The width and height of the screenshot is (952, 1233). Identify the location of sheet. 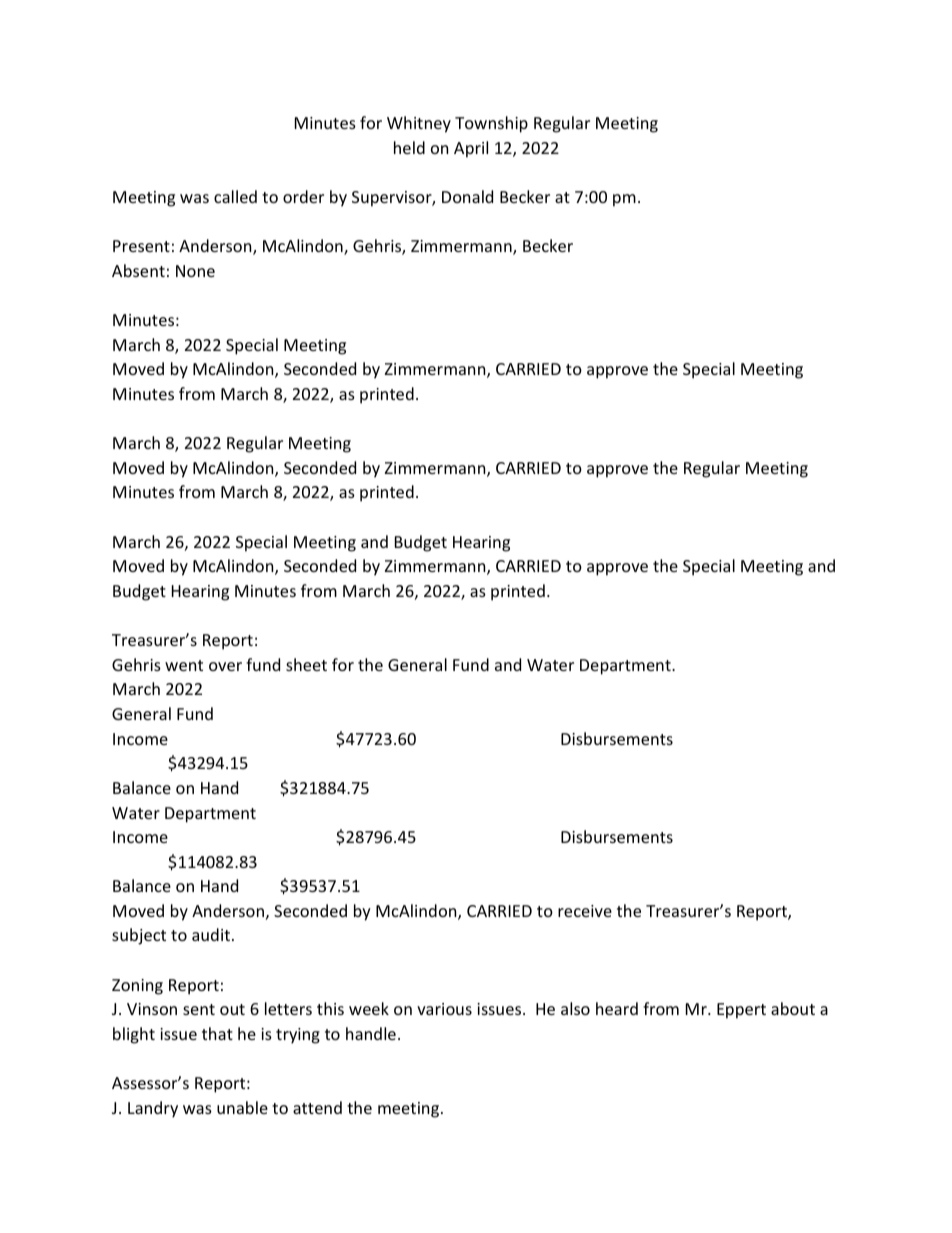
(306, 664).
